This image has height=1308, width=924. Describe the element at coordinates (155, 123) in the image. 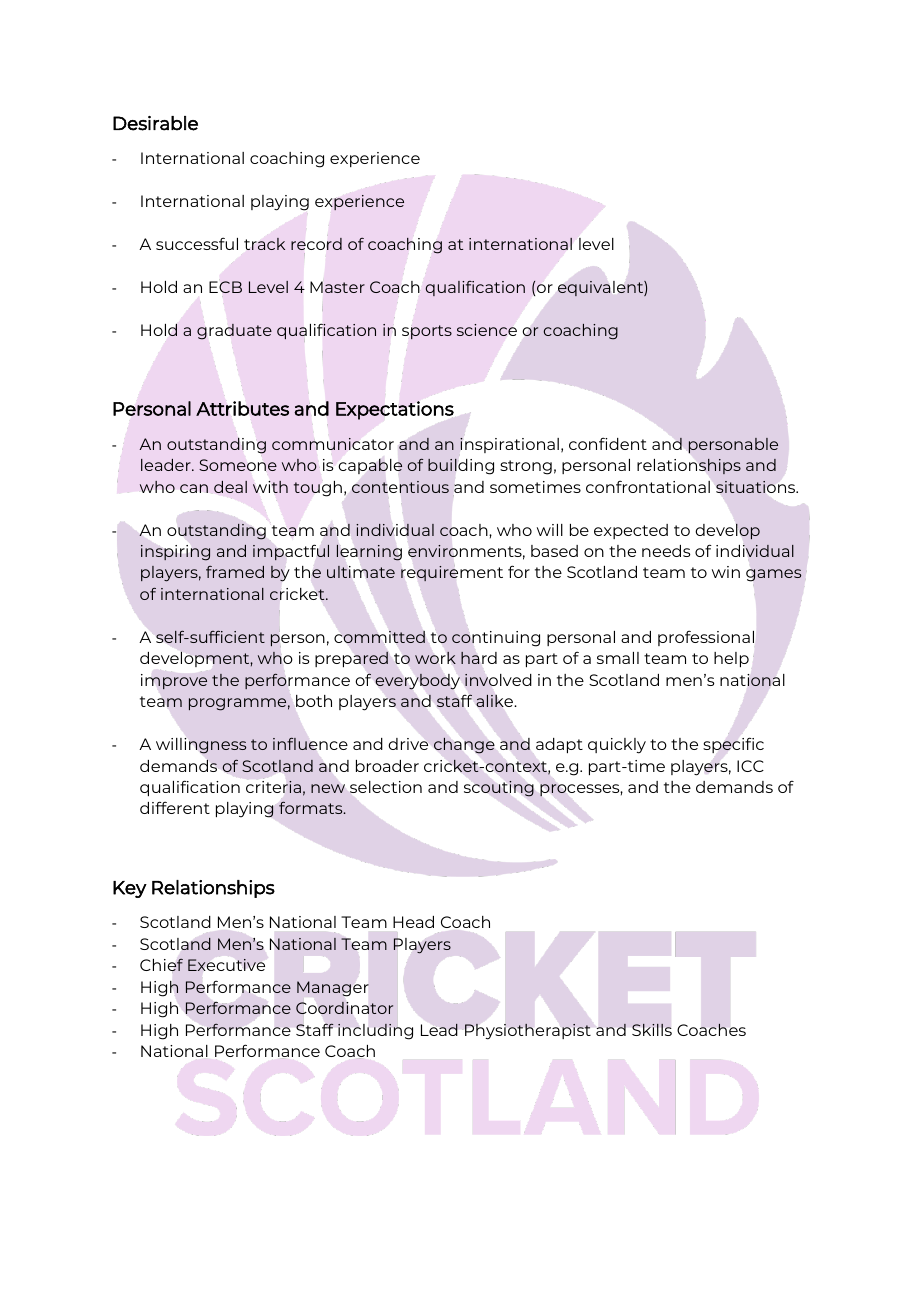

I see `Desirable` at that location.
